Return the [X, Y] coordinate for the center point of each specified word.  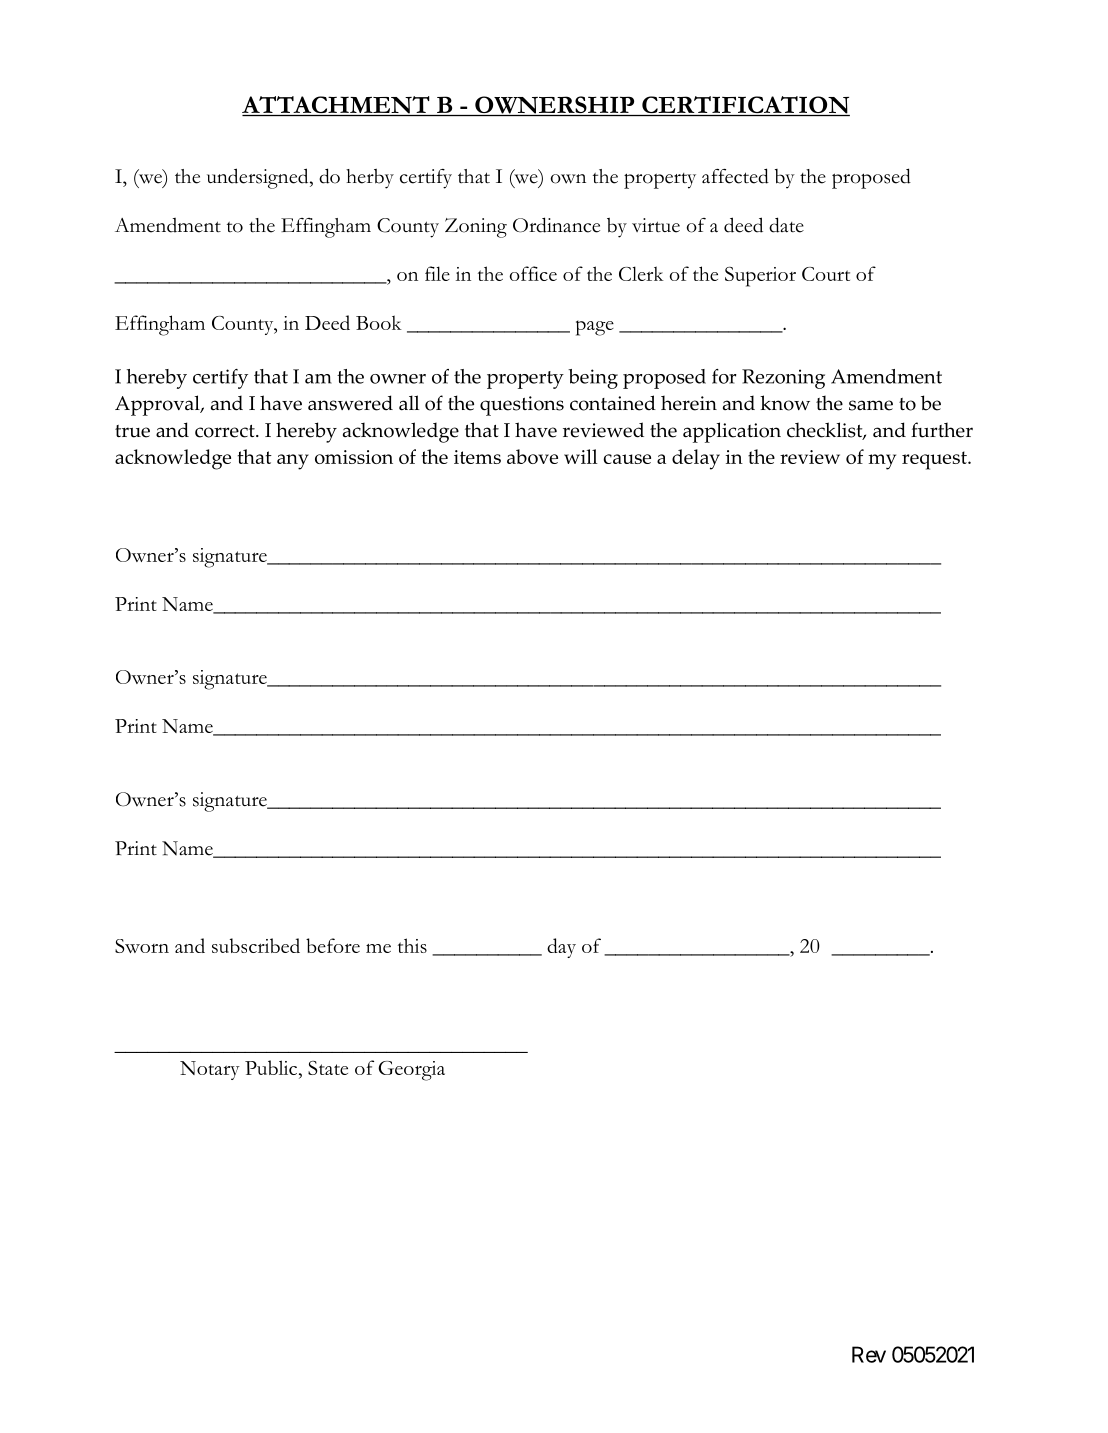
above [532, 456]
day [561, 948]
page [595, 328]
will [581, 456]
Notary [210, 1070]
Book [379, 322]
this [412, 945]
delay [696, 459]
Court [826, 274]
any [293, 462]
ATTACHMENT [337, 106]
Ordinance [556, 225]
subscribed [256, 945]
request [935, 460]
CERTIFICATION [745, 106]
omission [354, 457]
